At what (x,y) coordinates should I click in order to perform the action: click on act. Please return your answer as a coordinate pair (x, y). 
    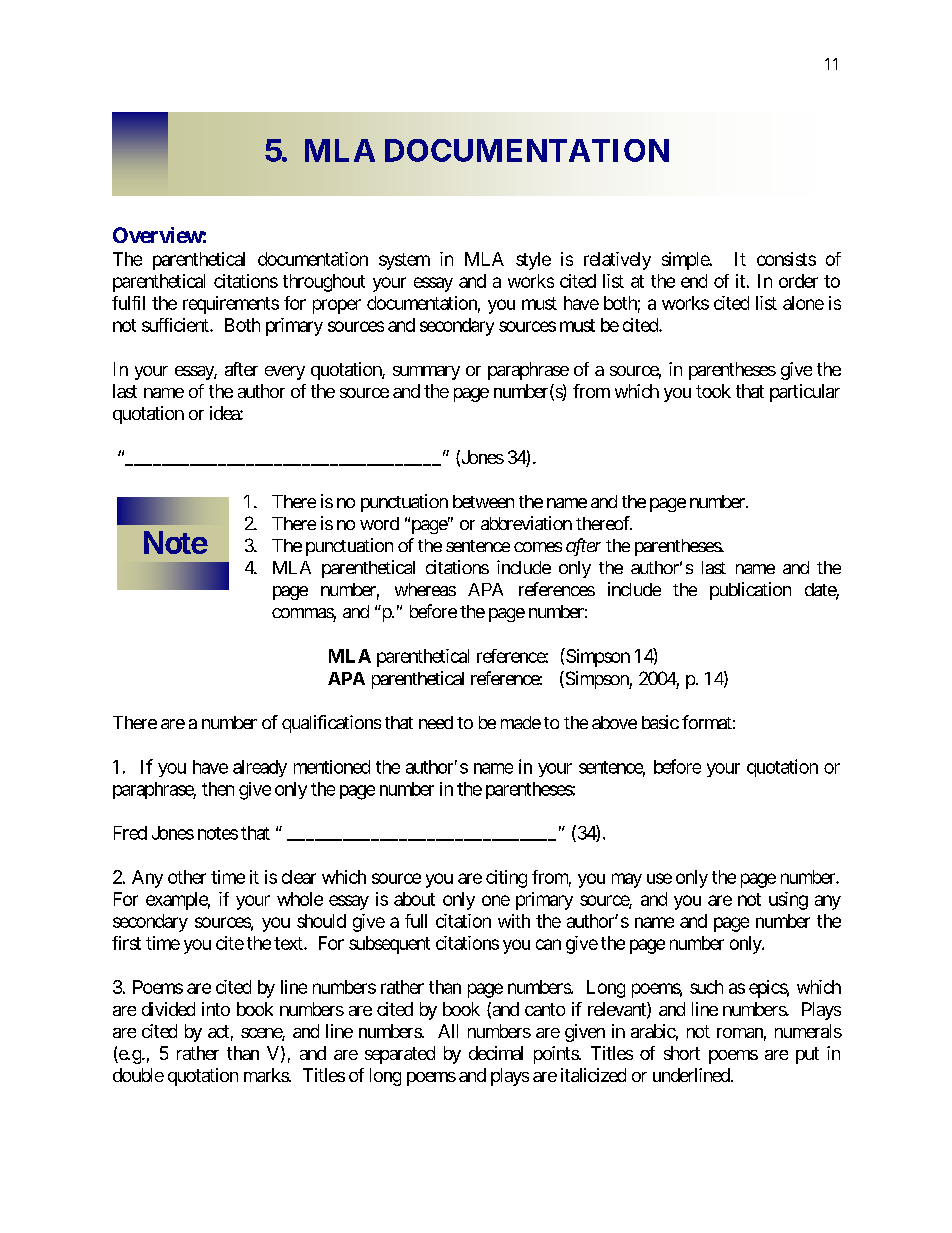
    Looking at the image, I should click on (218, 1031).
